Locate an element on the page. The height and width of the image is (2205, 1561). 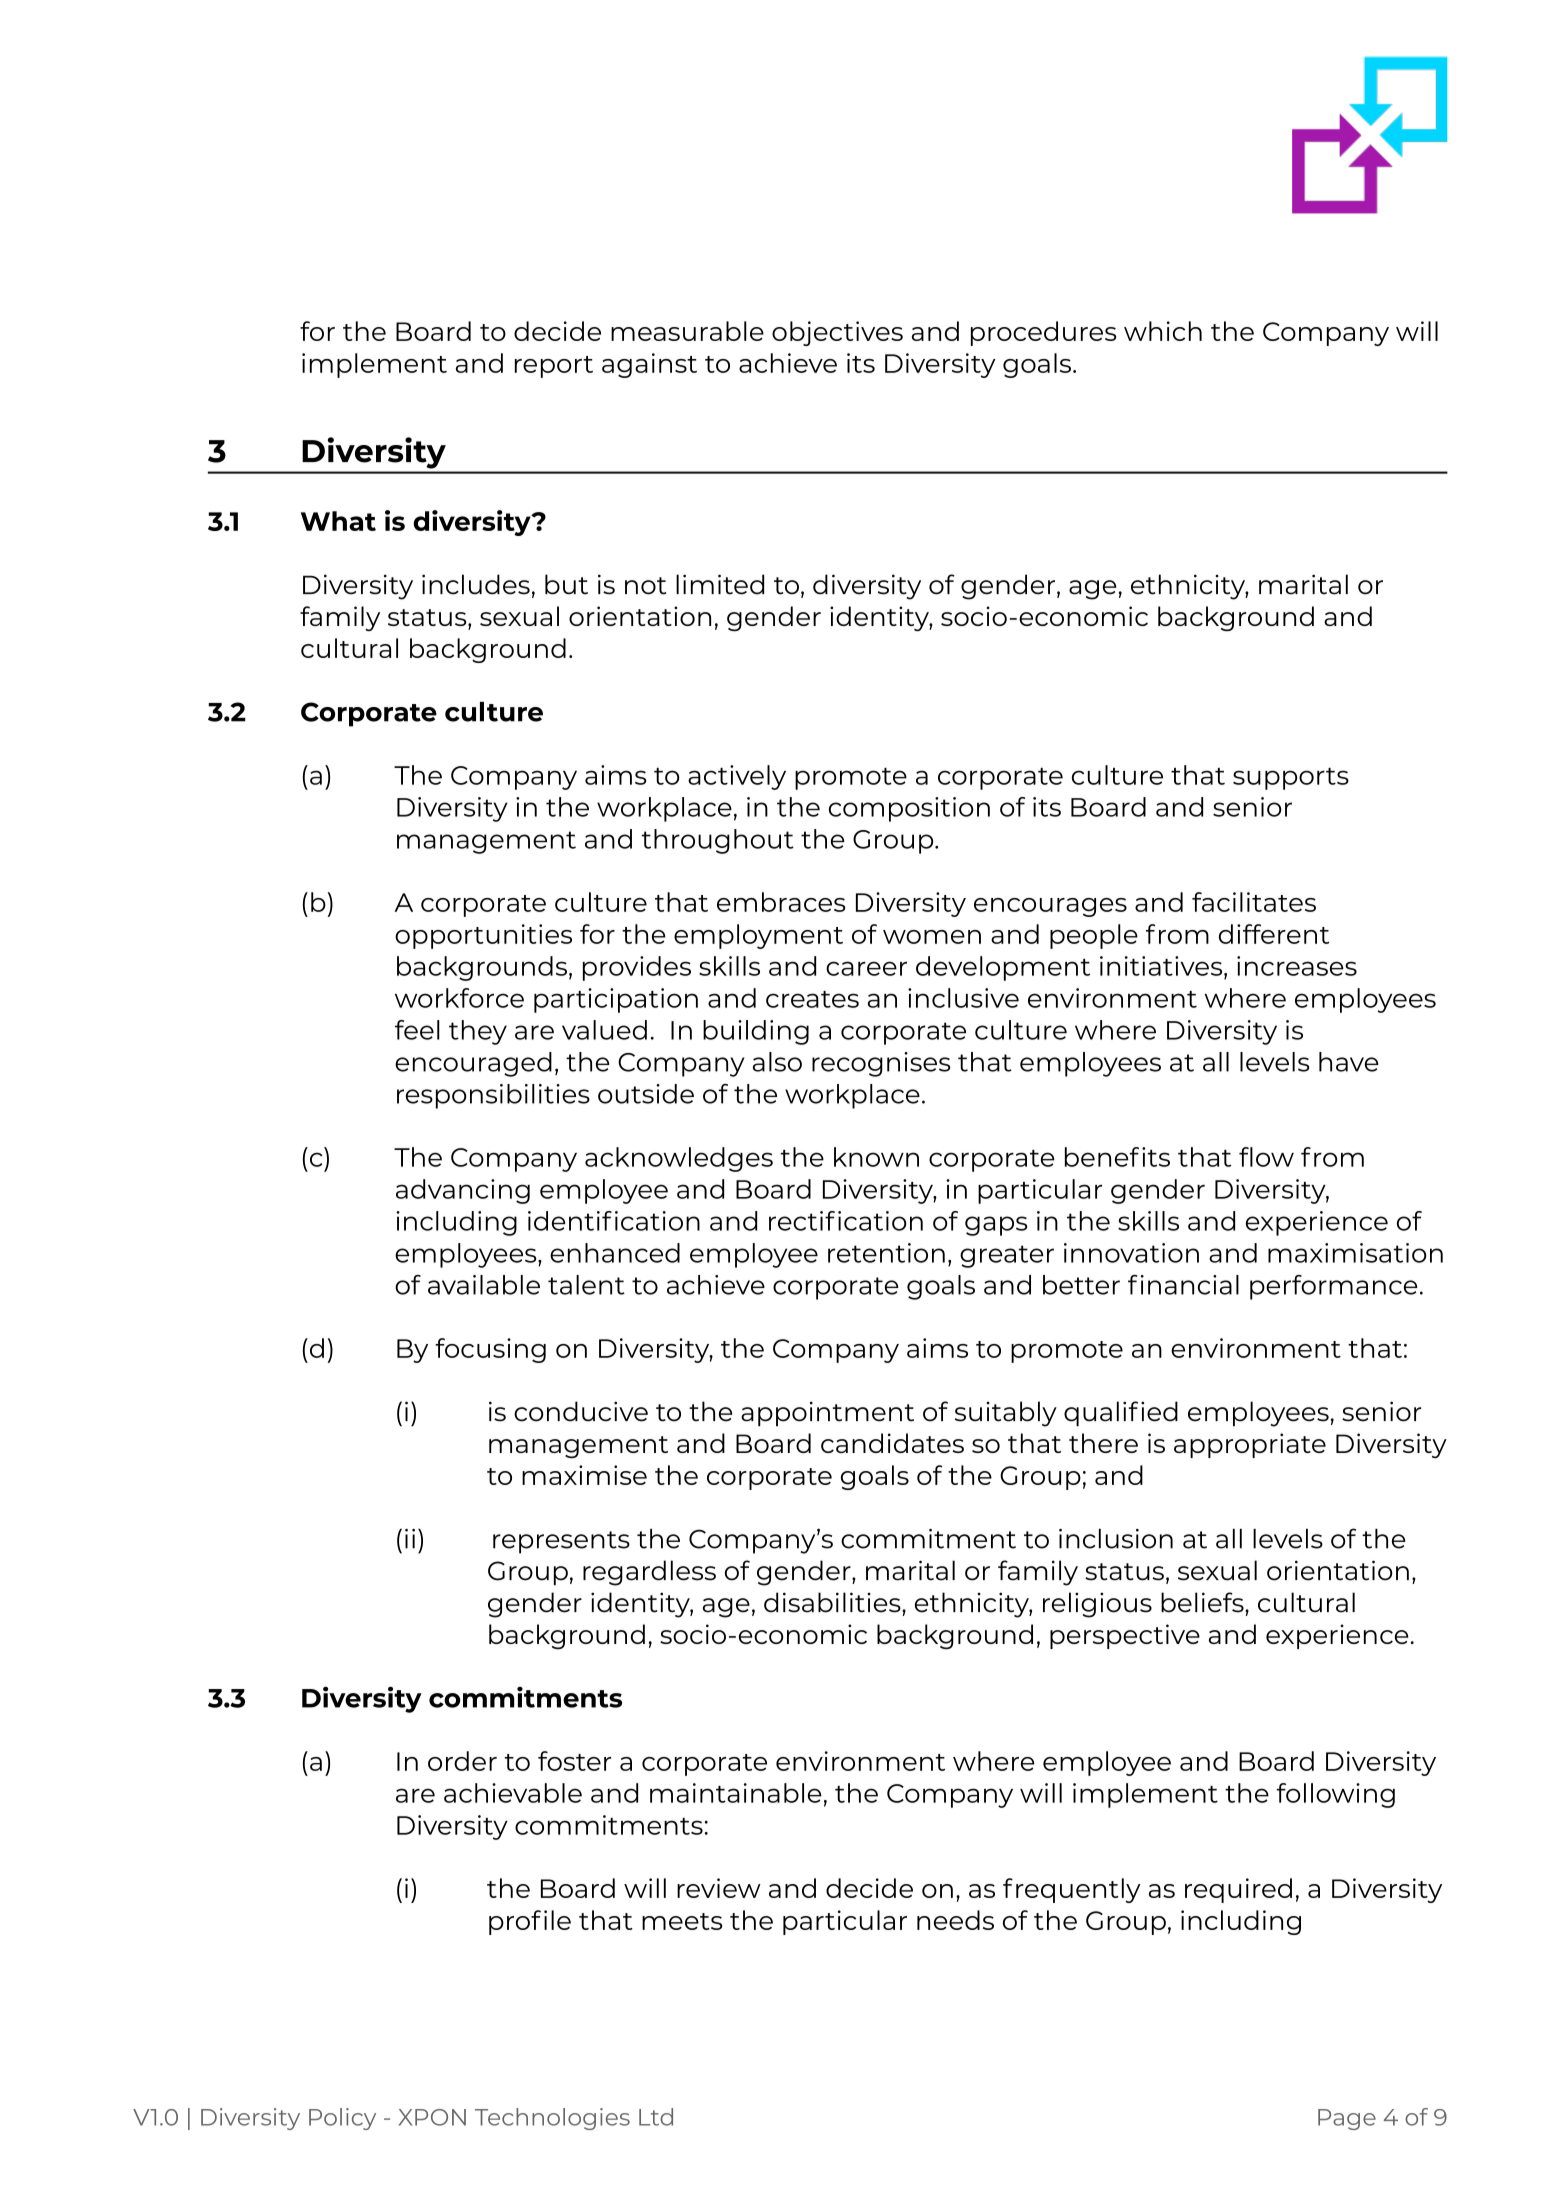
Technologies is located at coordinates (552, 2119).
